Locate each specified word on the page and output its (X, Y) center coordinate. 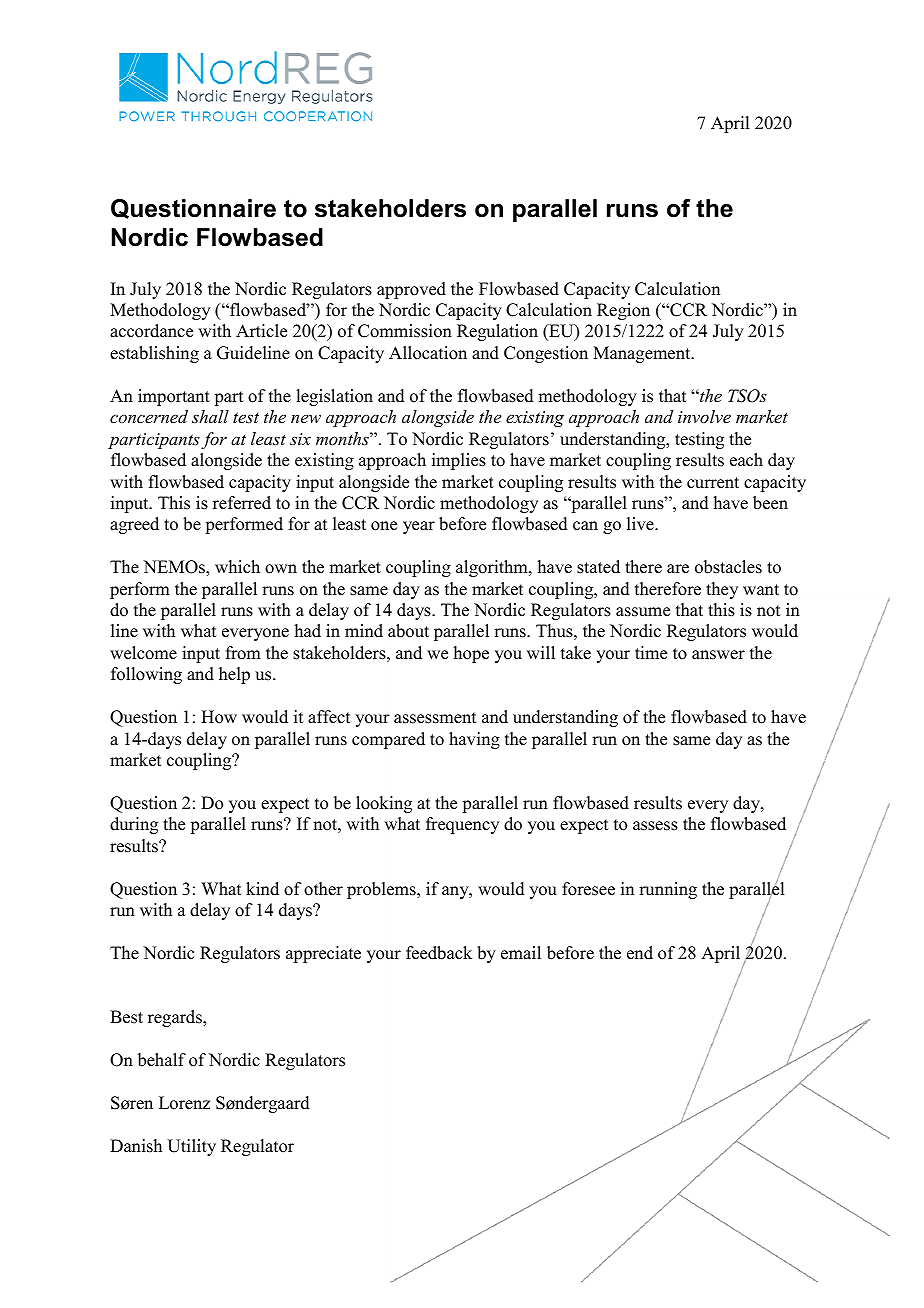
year (419, 527)
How (219, 717)
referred (242, 503)
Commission (405, 331)
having (474, 740)
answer (718, 655)
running (668, 890)
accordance (151, 331)
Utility (191, 1147)
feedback (439, 953)
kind (262, 889)
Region (623, 311)
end (640, 953)
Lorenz (184, 1103)
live (641, 524)
